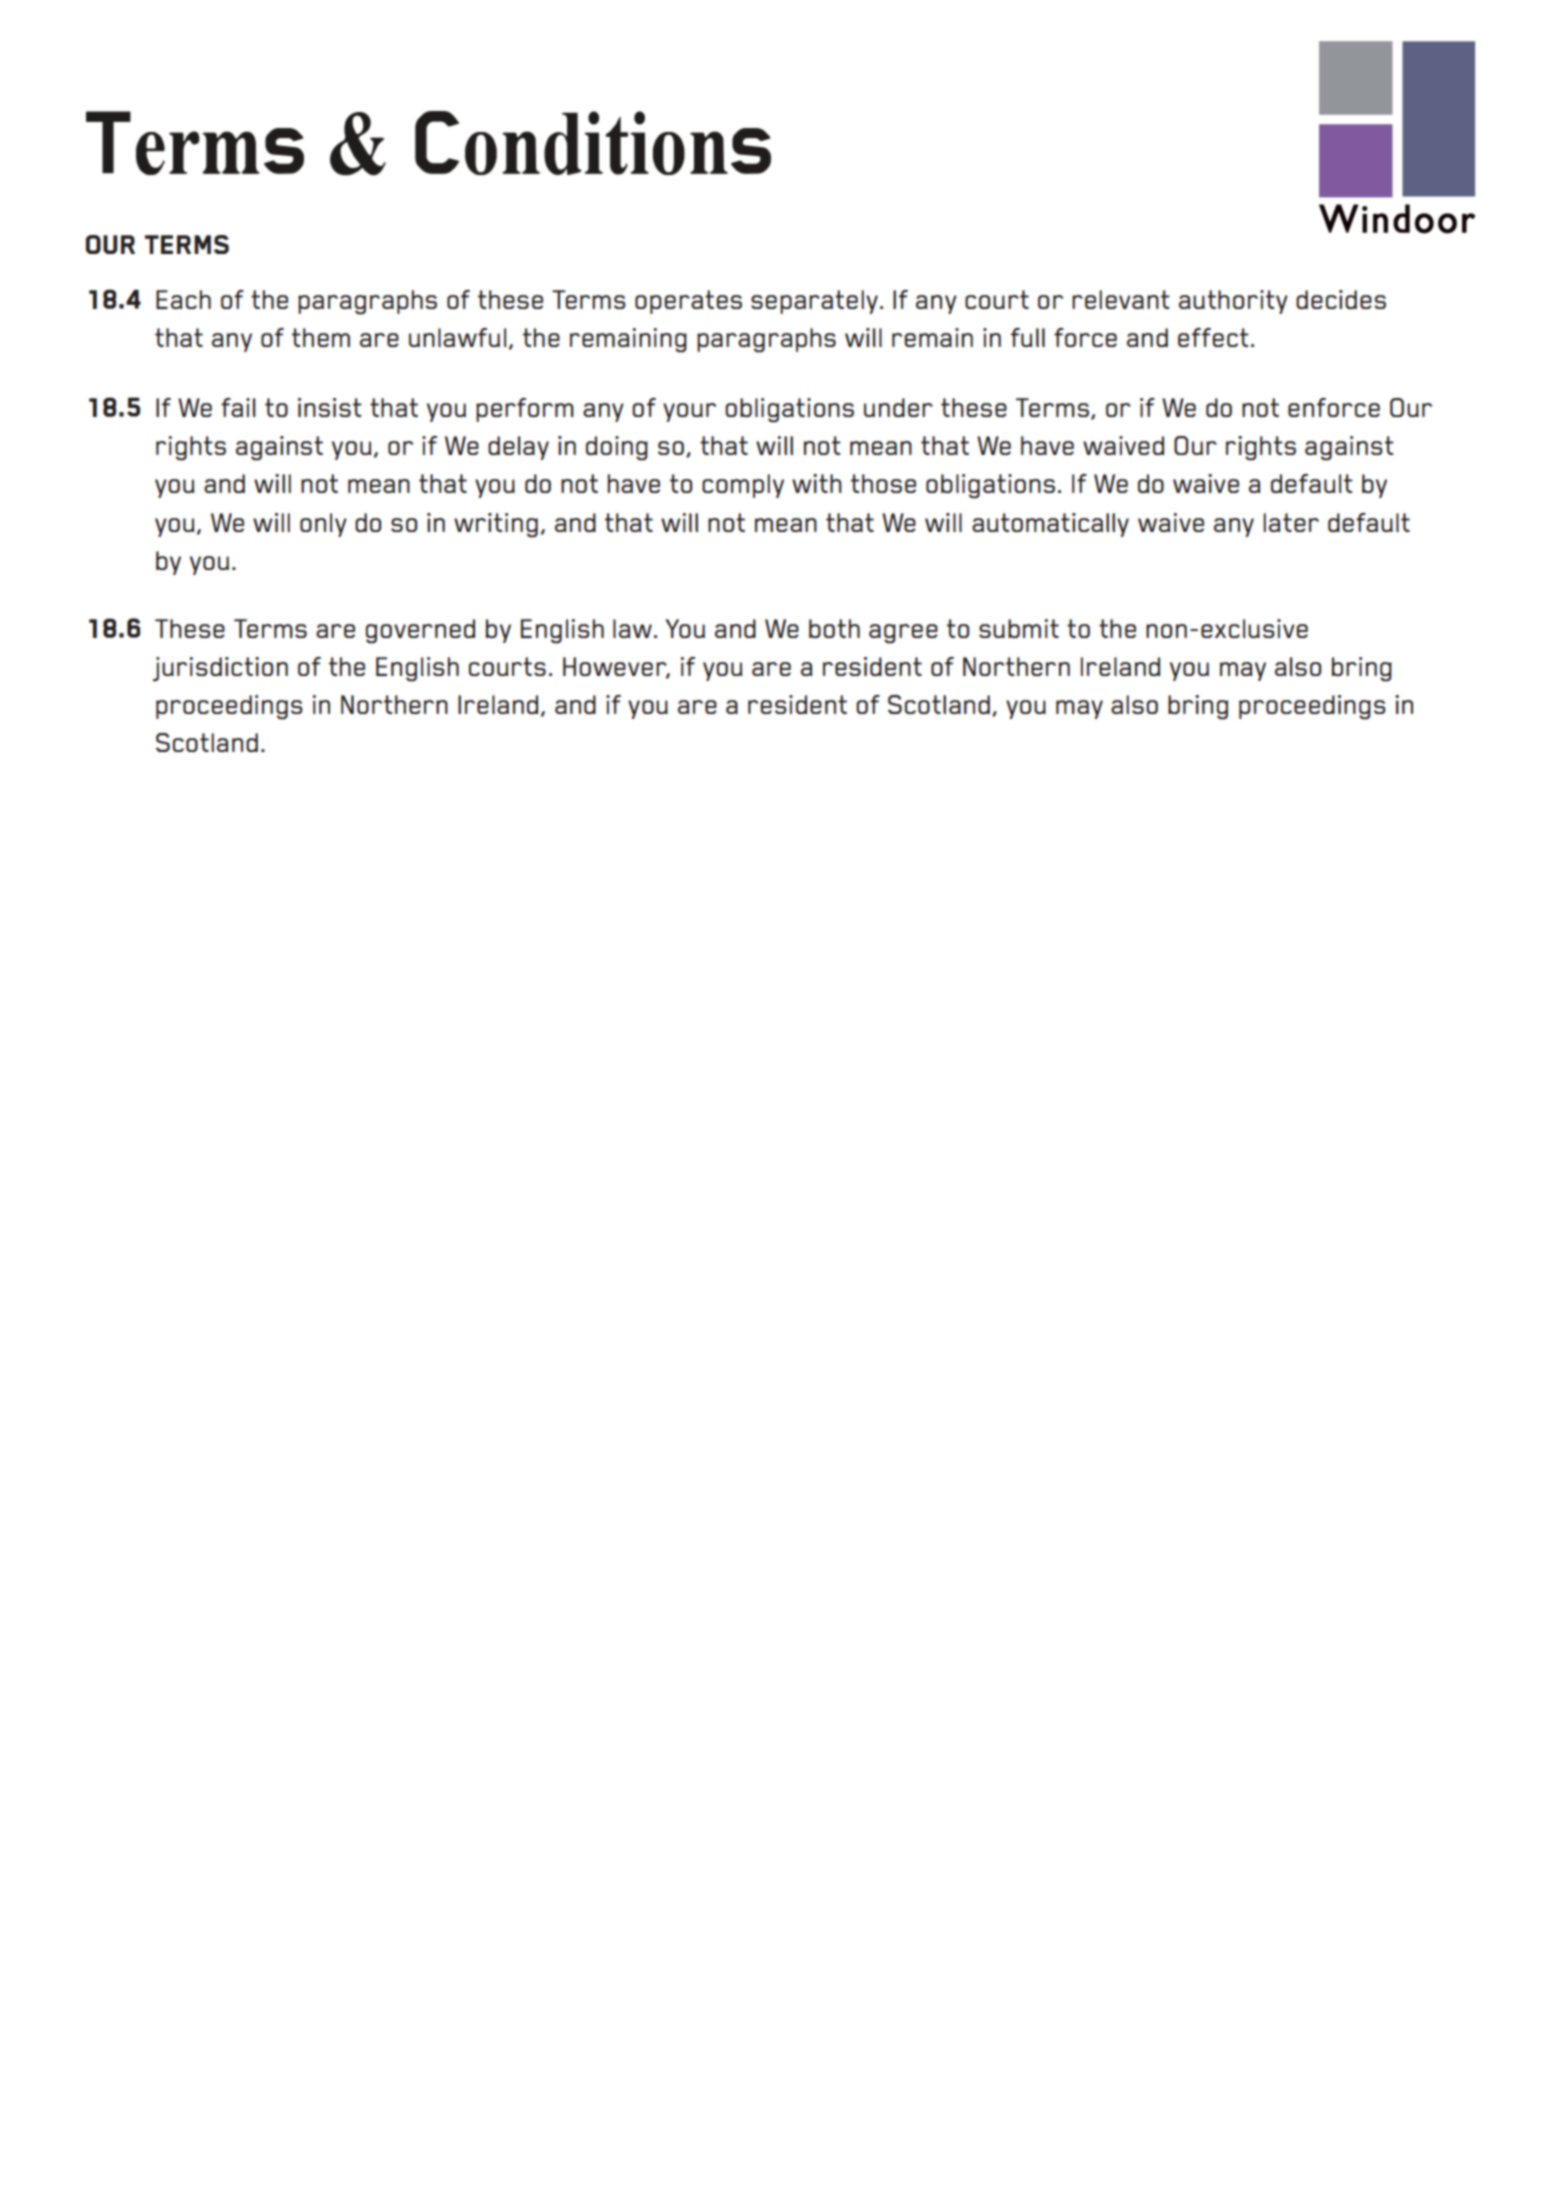  I want to click on relevant, so click(1121, 299).
